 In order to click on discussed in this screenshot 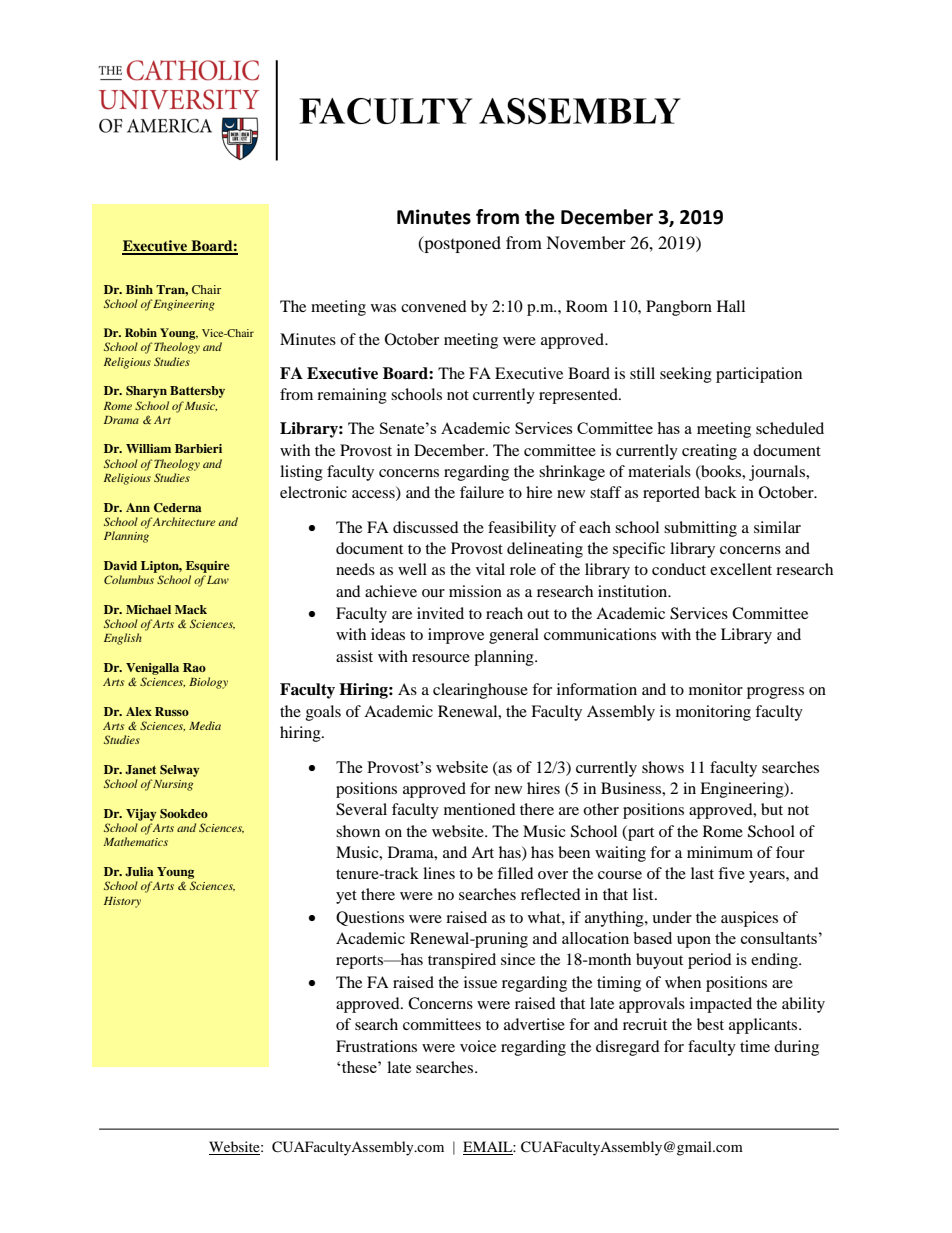, I will do `click(426, 527)`.
